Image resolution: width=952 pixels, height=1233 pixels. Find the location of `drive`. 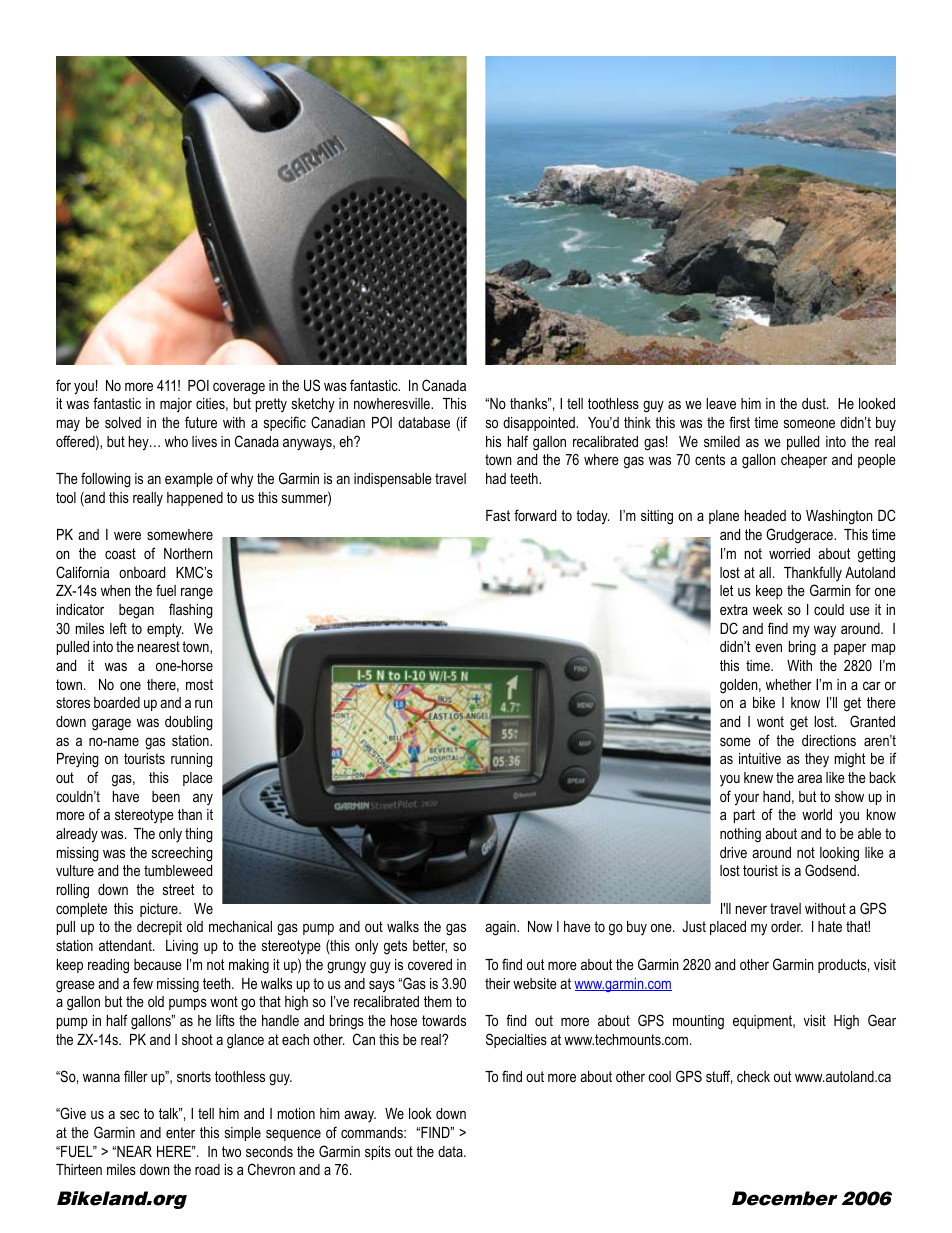

drive is located at coordinates (733, 852).
